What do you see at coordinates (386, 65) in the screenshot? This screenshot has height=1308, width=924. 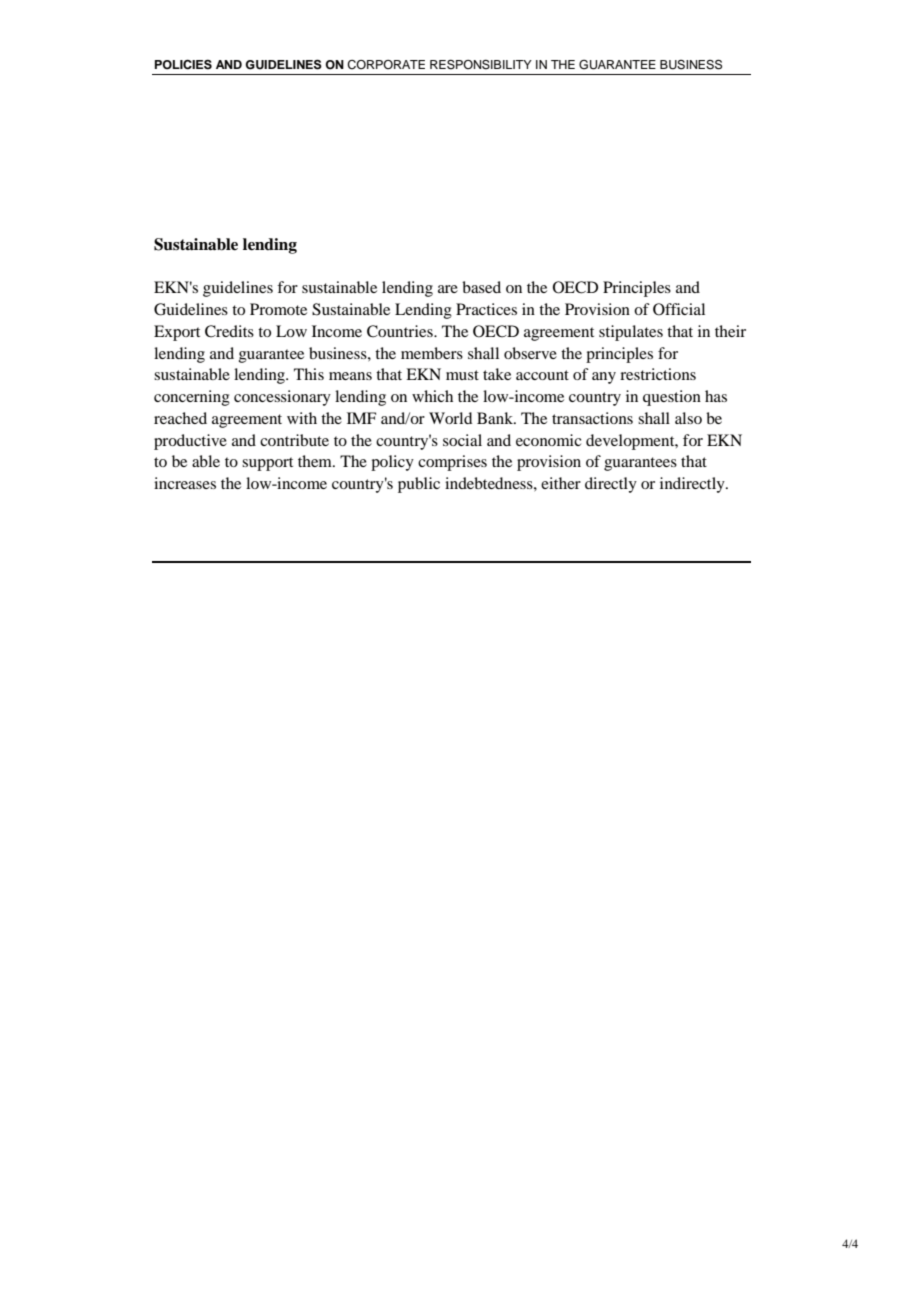 I see `CORPORATE` at bounding box center [386, 65].
